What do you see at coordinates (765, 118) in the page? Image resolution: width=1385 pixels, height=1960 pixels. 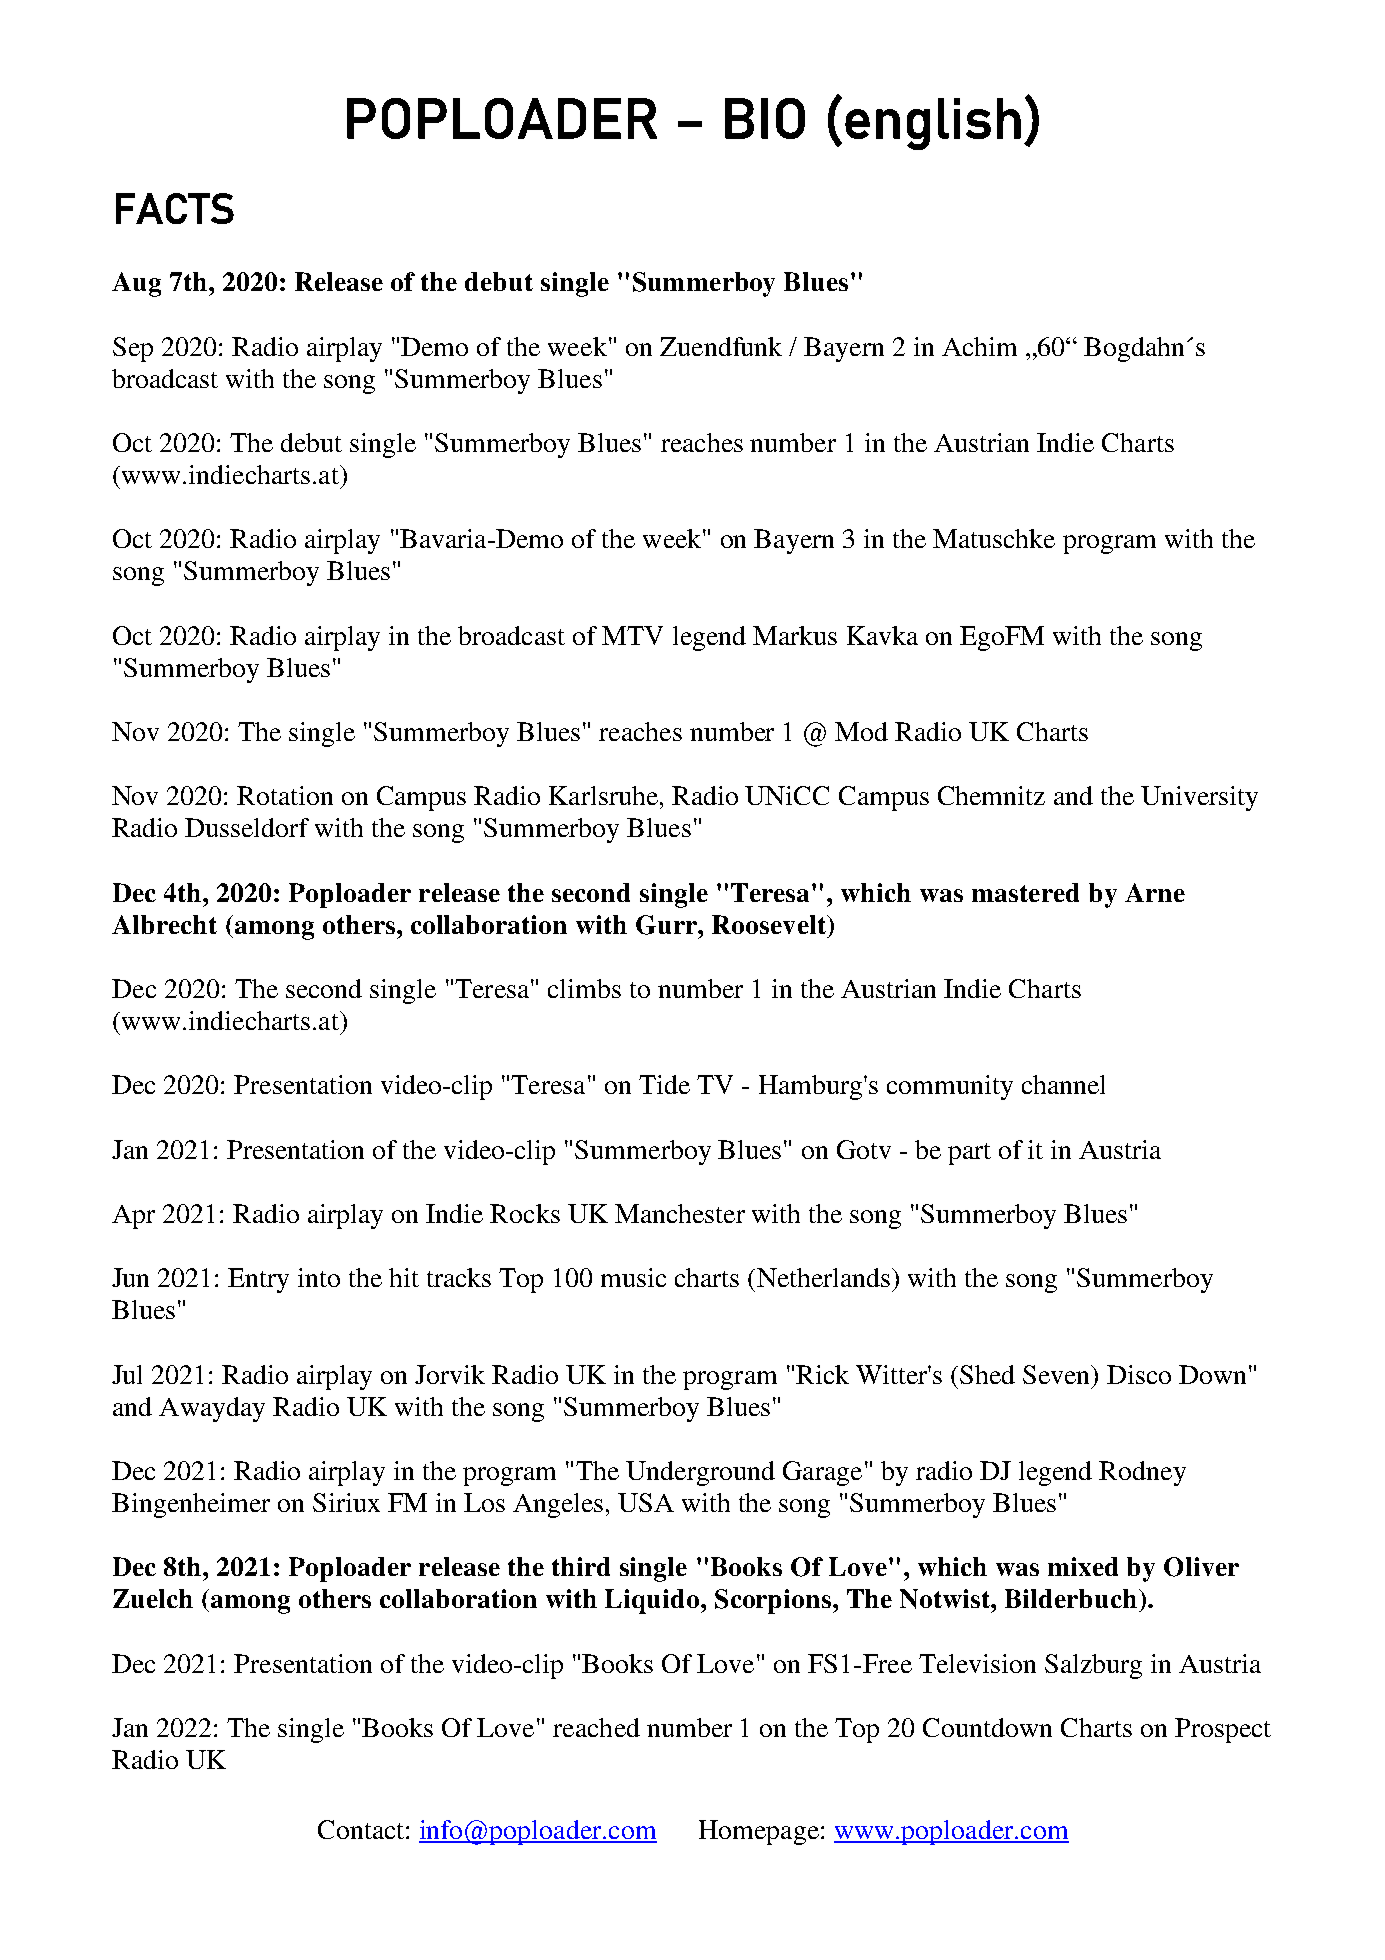 I see `BIO` at bounding box center [765, 118].
